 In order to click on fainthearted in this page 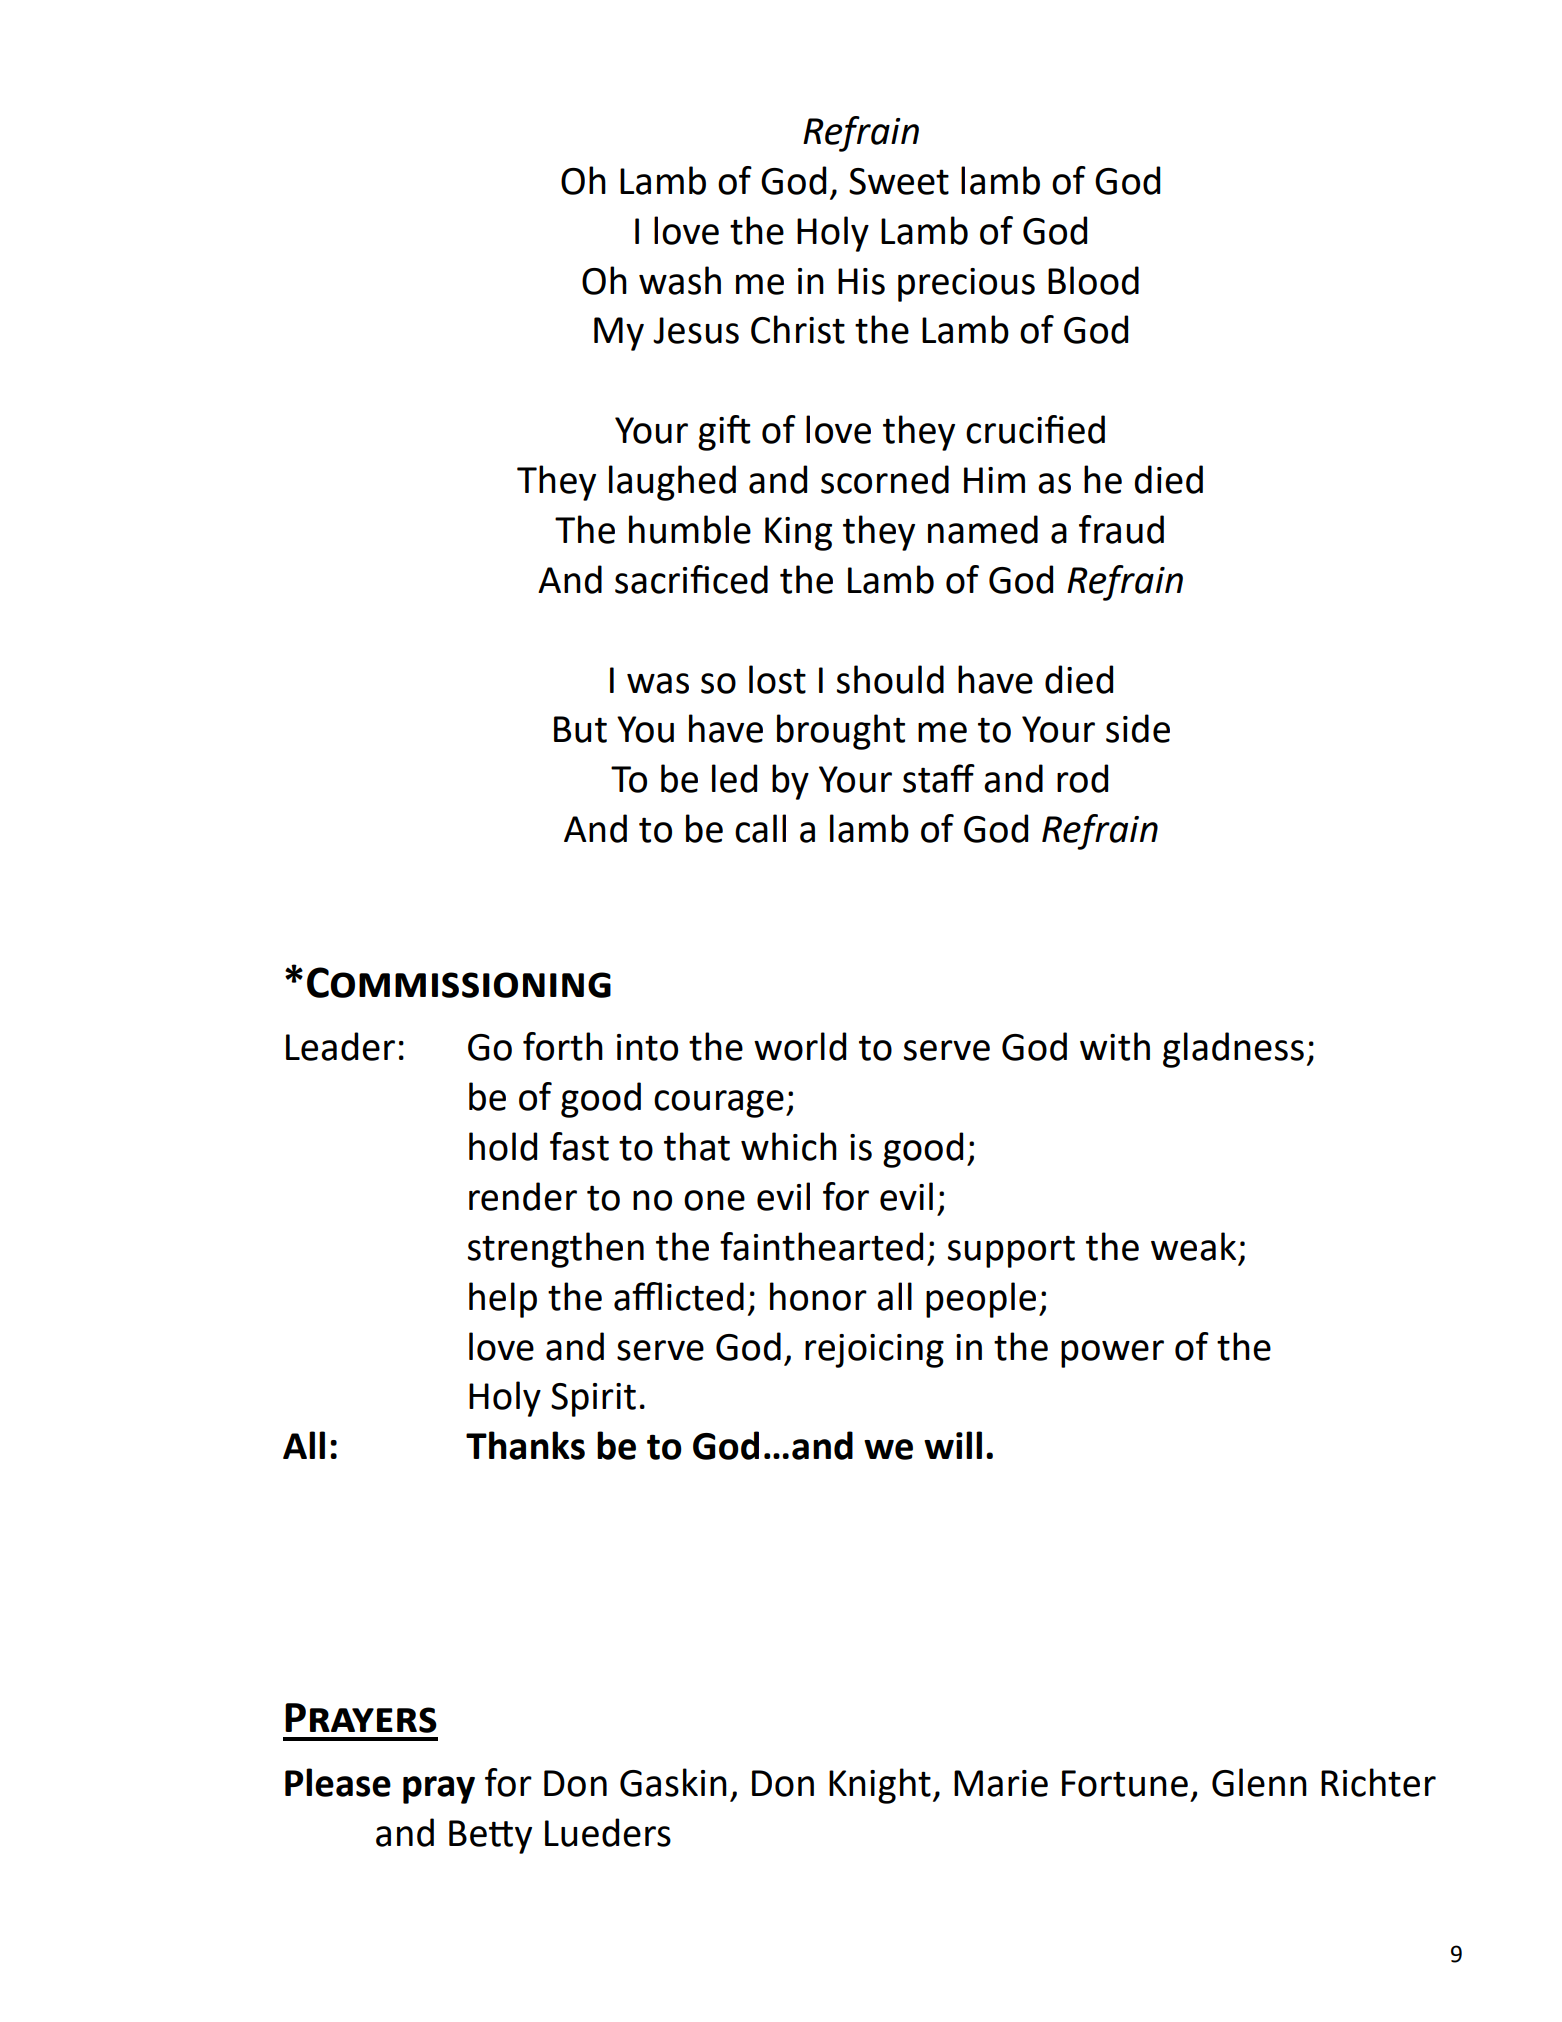, I will do `click(821, 1246)`.
